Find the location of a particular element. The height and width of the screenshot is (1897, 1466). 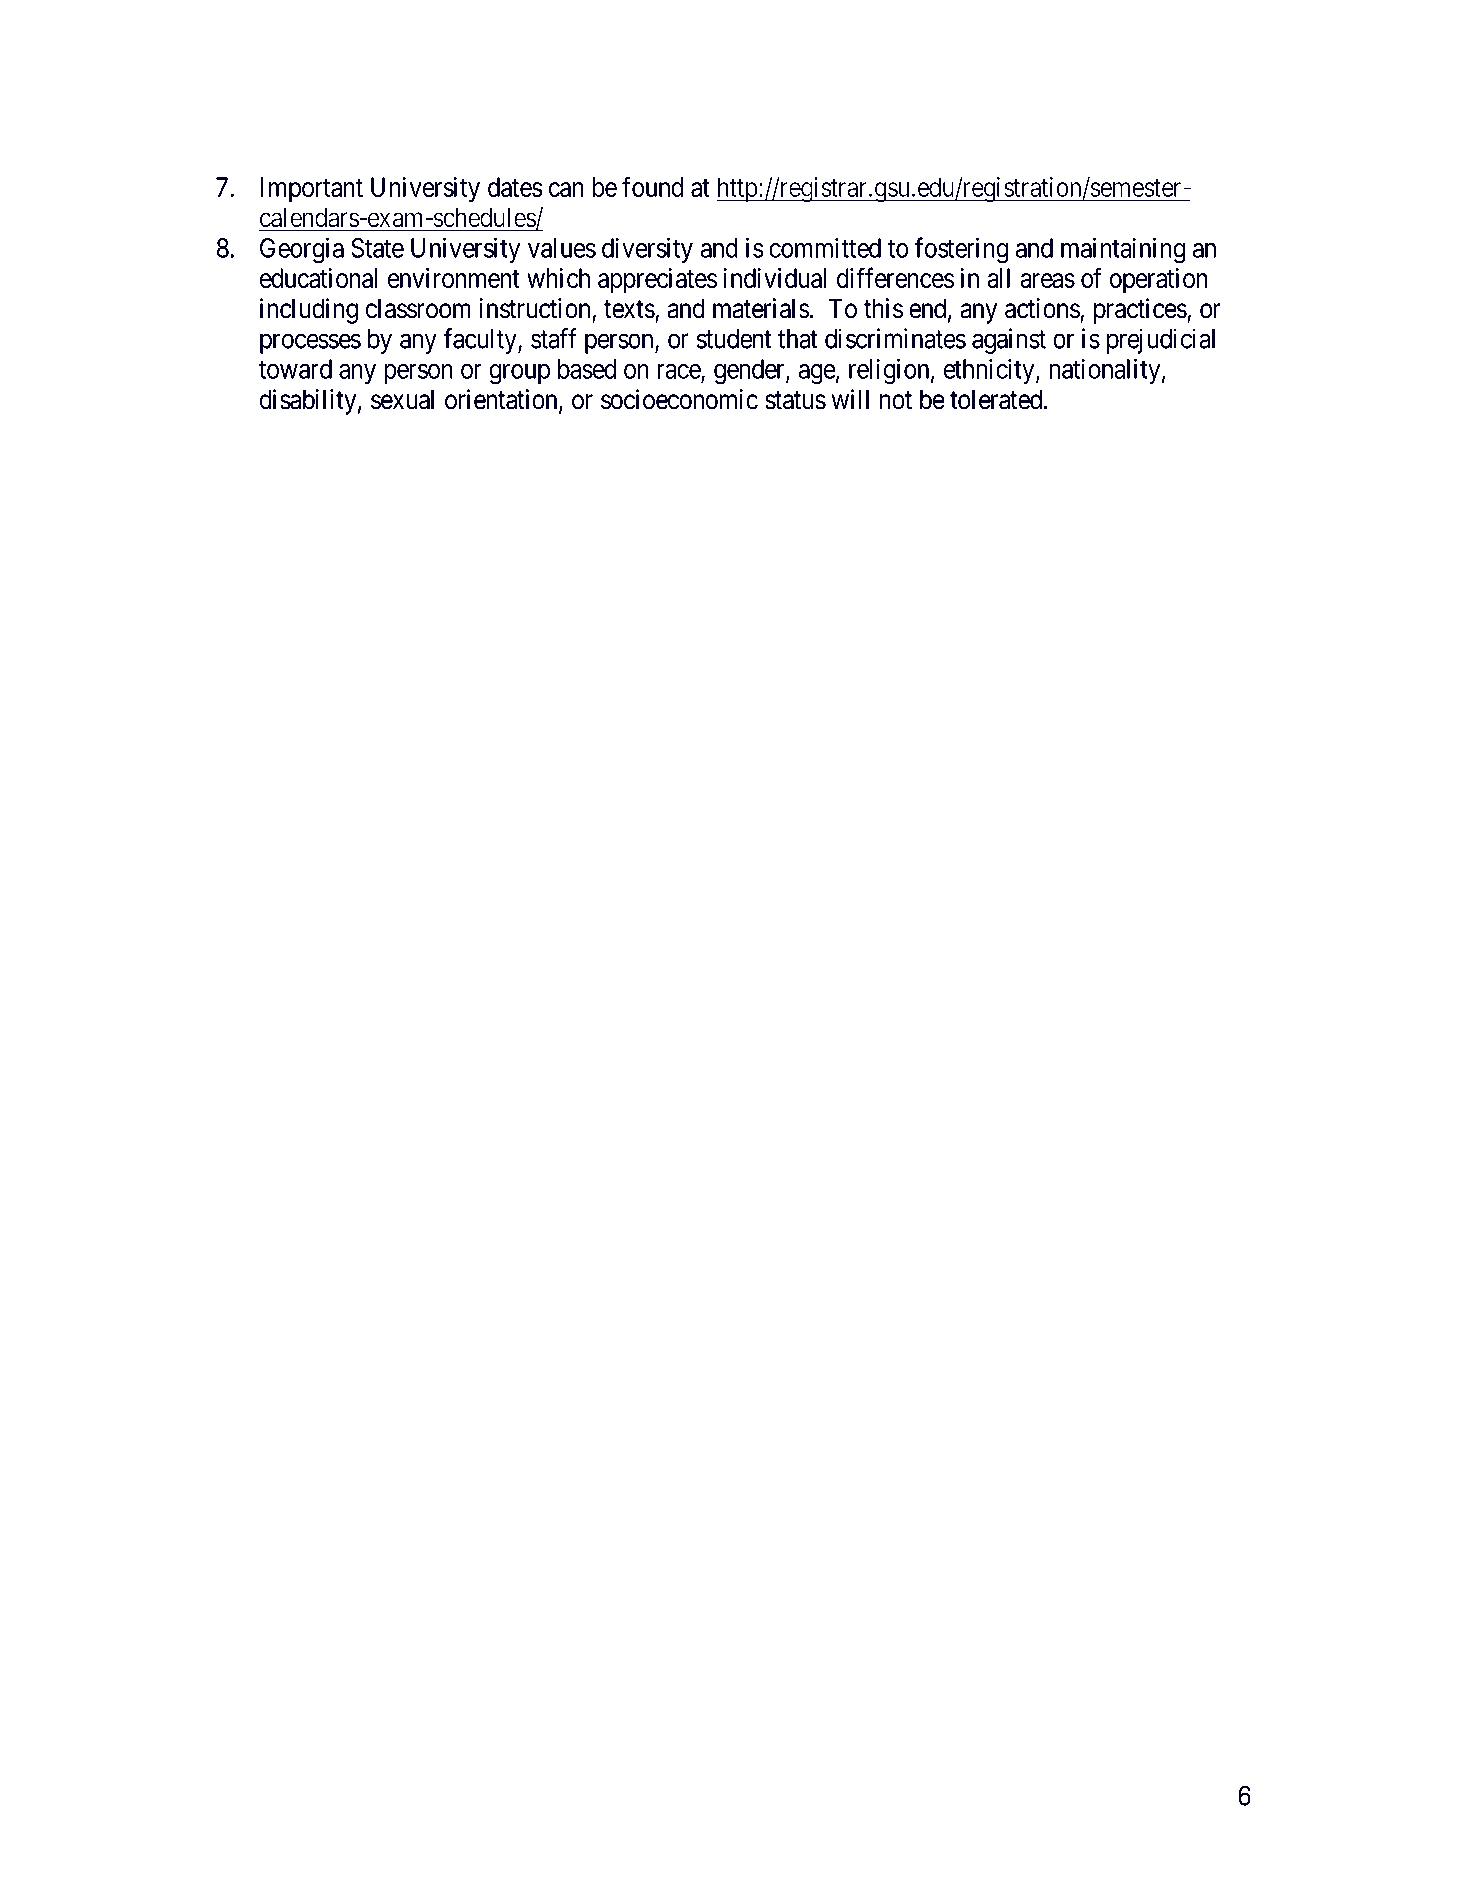

sexual is located at coordinates (402, 399).
